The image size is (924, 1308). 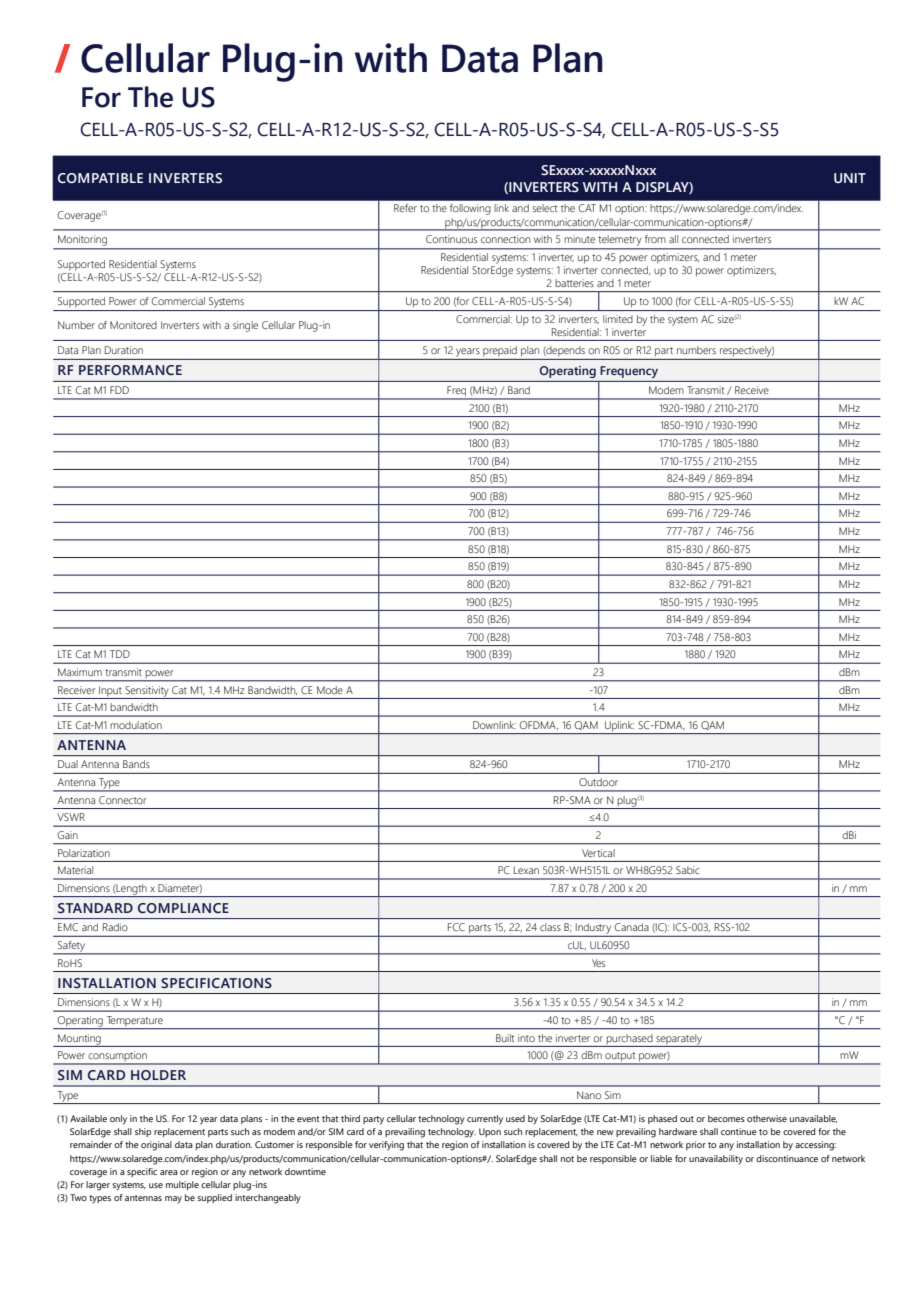 I want to click on Lexan, so click(x=526, y=870).
